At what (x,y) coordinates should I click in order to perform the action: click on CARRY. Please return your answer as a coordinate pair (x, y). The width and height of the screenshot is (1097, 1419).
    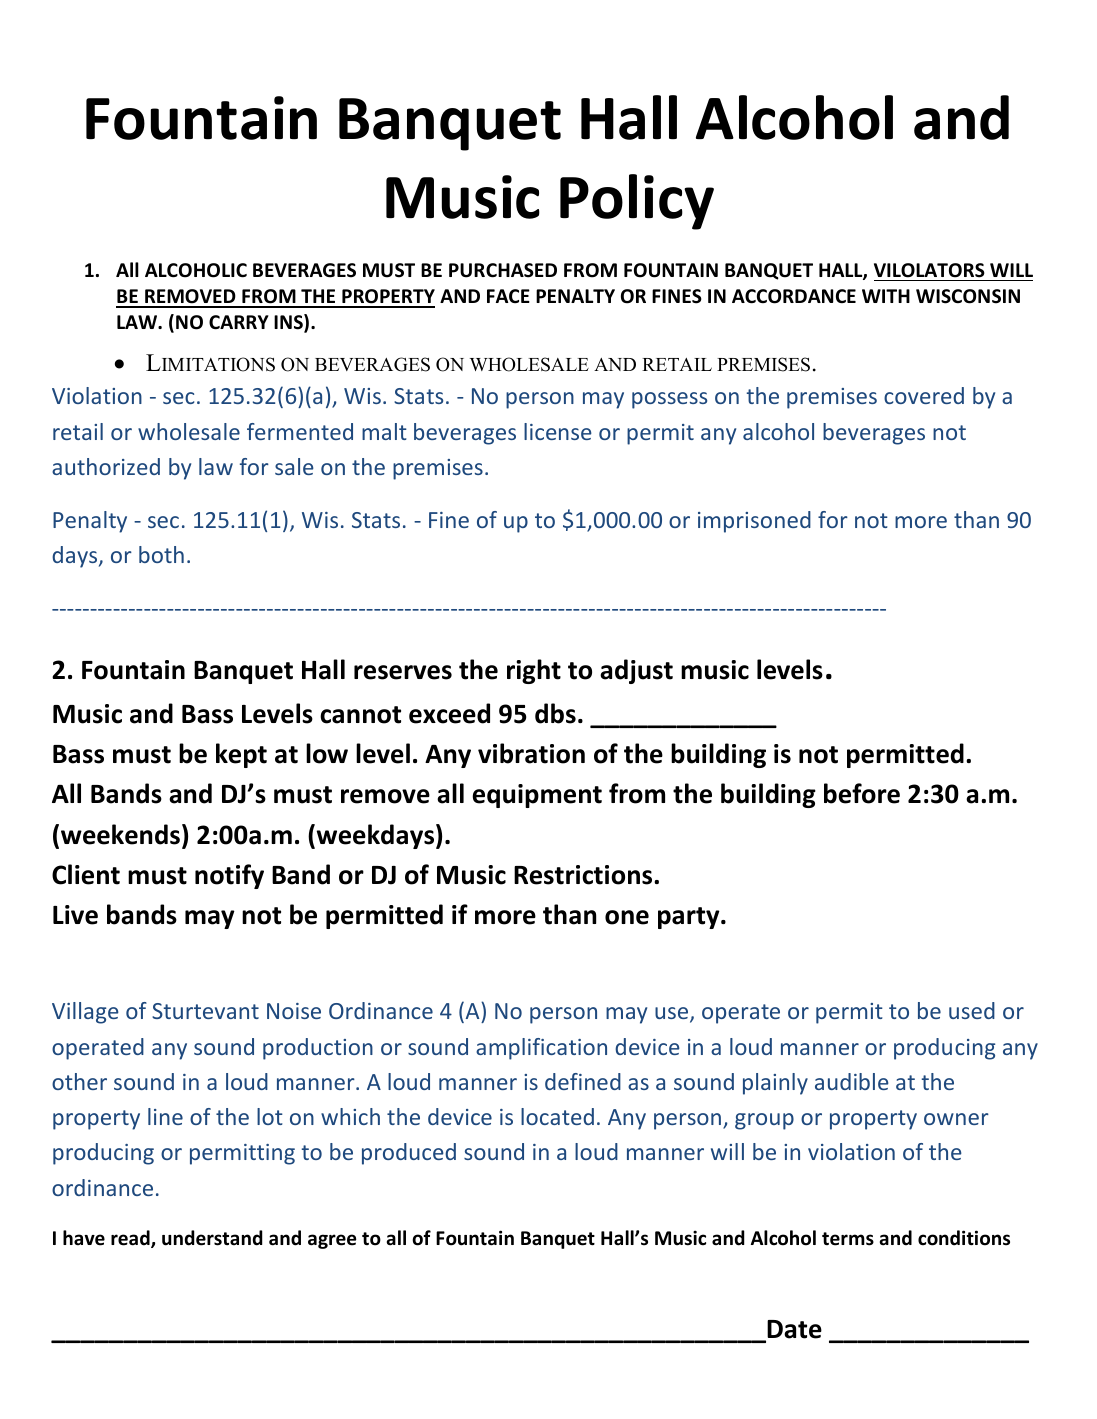
    Looking at the image, I should click on (239, 322).
